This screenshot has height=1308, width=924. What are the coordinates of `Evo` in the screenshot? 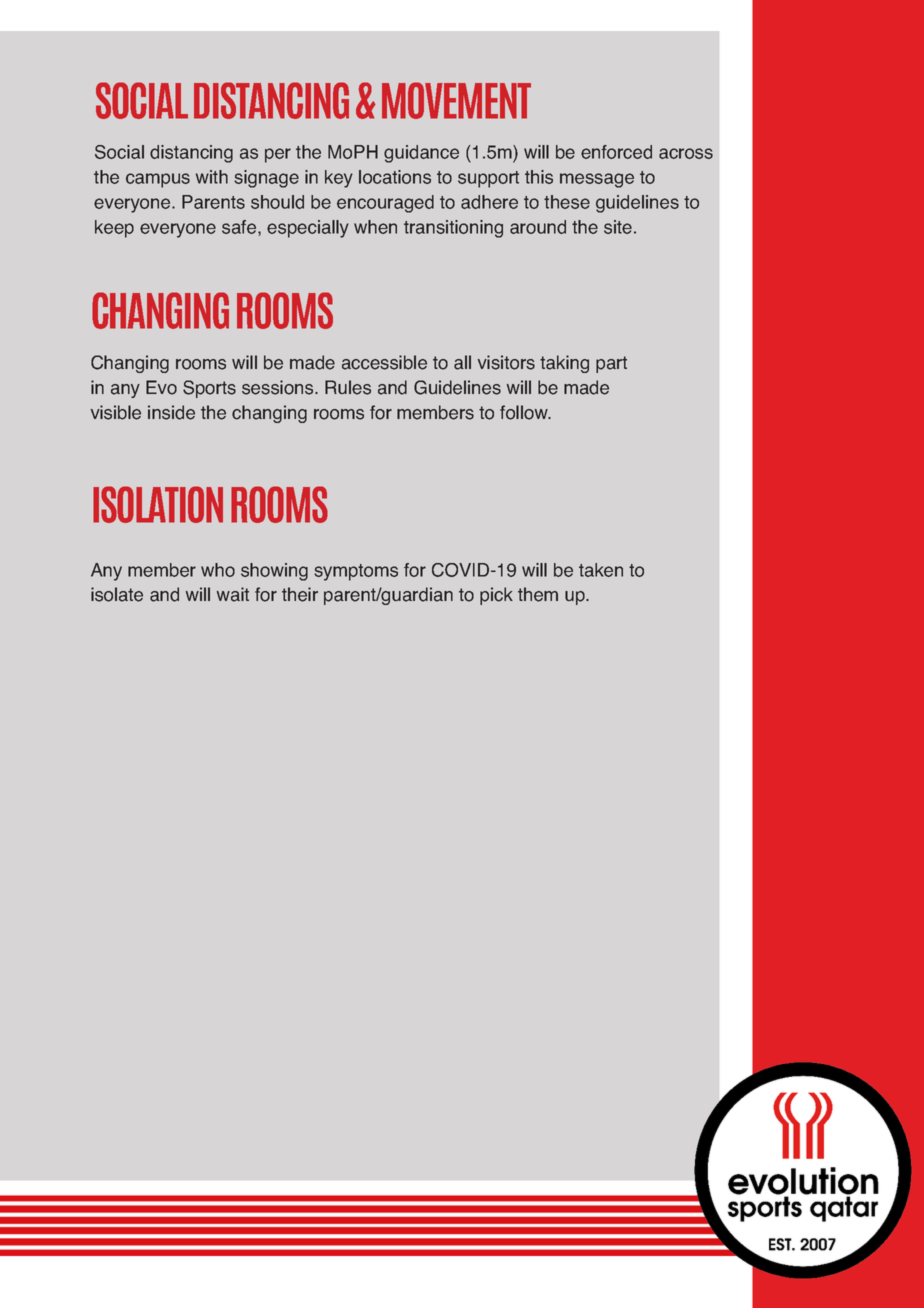 It's located at (161, 387).
